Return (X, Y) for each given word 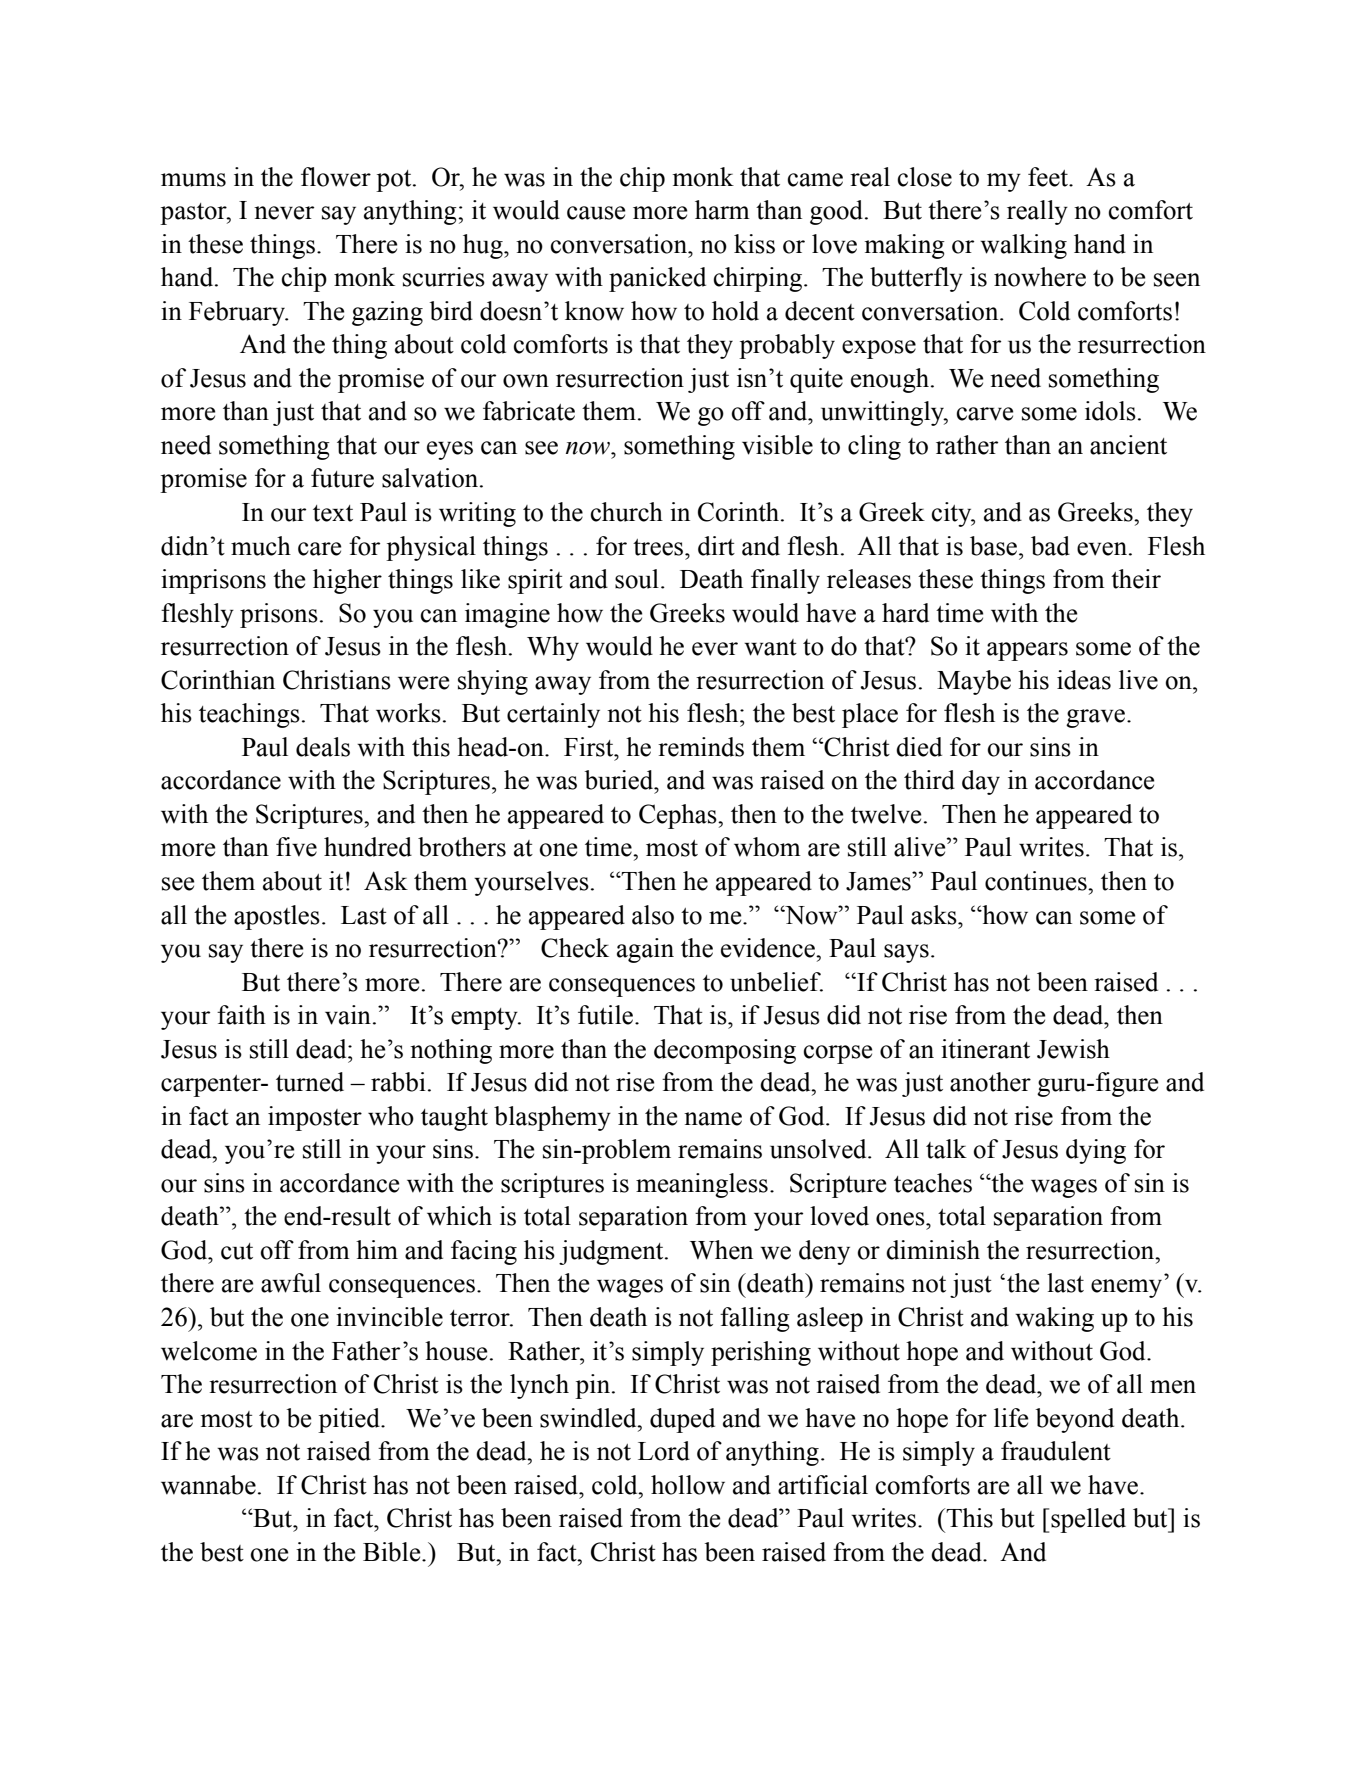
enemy (1126, 1288)
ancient (1128, 445)
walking (1023, 246)
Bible (393, 1552)
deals (323, 747)
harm (722, 210)
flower (336, 177)
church (627, 512)
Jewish (1073, 1049)
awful (291, 1283)
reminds (701, 747)
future (342, 478)
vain (348, 1015)
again (645, 950)
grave (1097, 718)
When (721, 1250)
